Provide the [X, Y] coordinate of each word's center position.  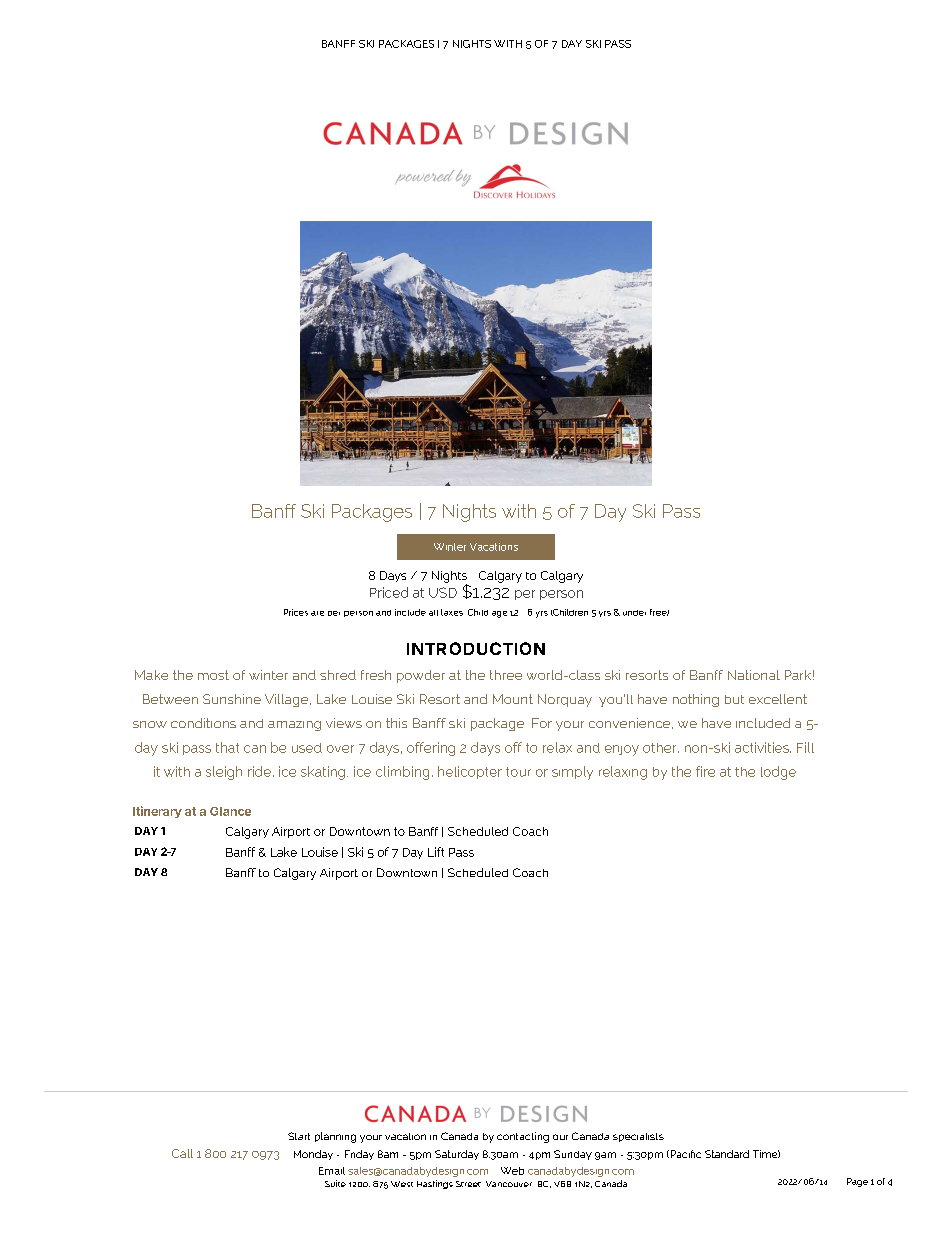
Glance [230, 811]
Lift [436, 852]
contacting [523, 1137]
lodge [778, 773]
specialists [638, 1137]
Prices [296, 612]
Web [512, 1171]
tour [518, 772]
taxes [452, 612]
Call [182, 1153]
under [634, 613]
